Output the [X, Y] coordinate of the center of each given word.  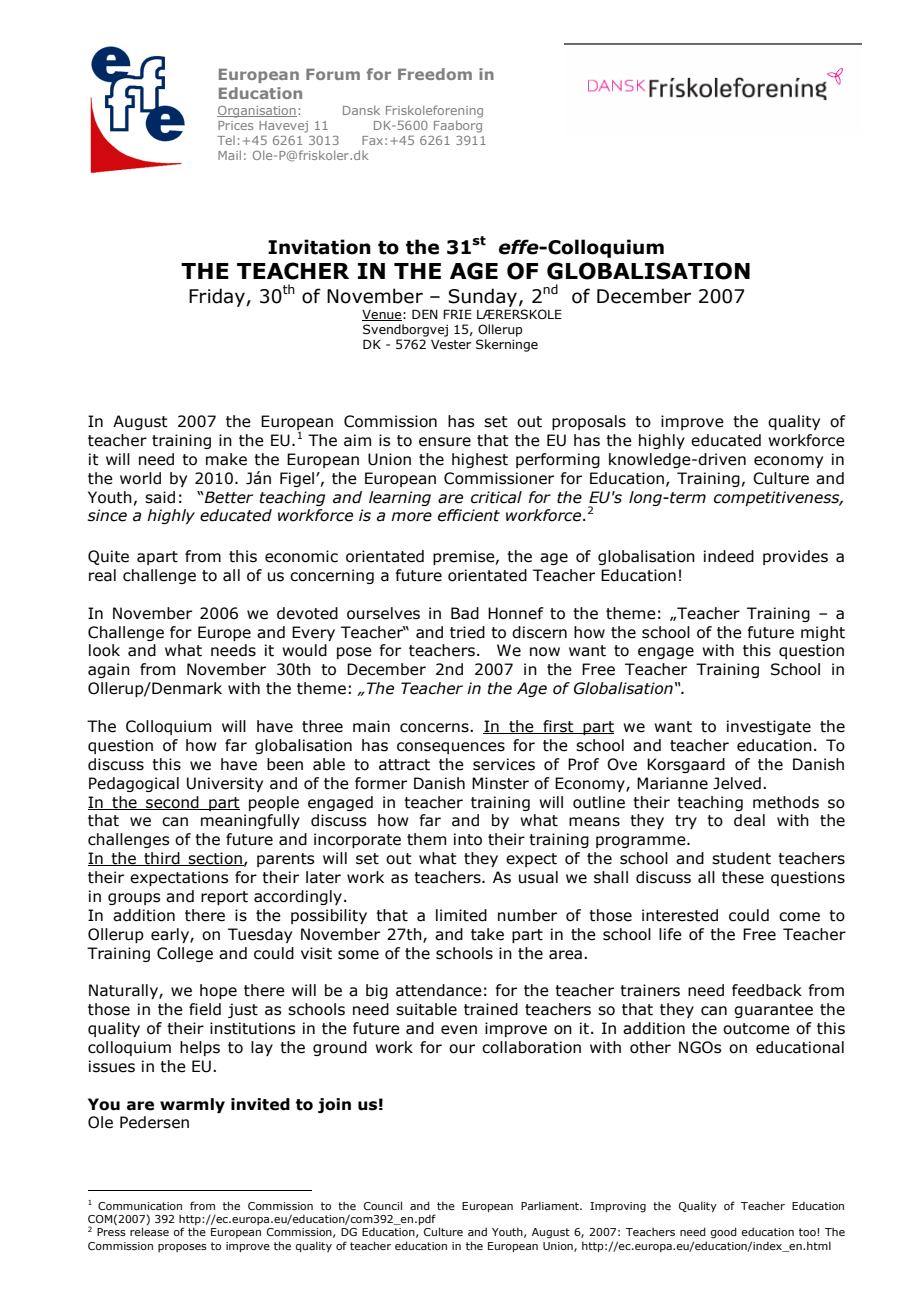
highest [480, 460]
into [468, 839]
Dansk [361, 110]
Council [383, 1205]
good [724, 1233]
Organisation [257, 112]
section [215, 859]
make [226, 459]
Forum [333, 74]
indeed [729, 556]
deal [749, 820]
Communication [140, 1206]
